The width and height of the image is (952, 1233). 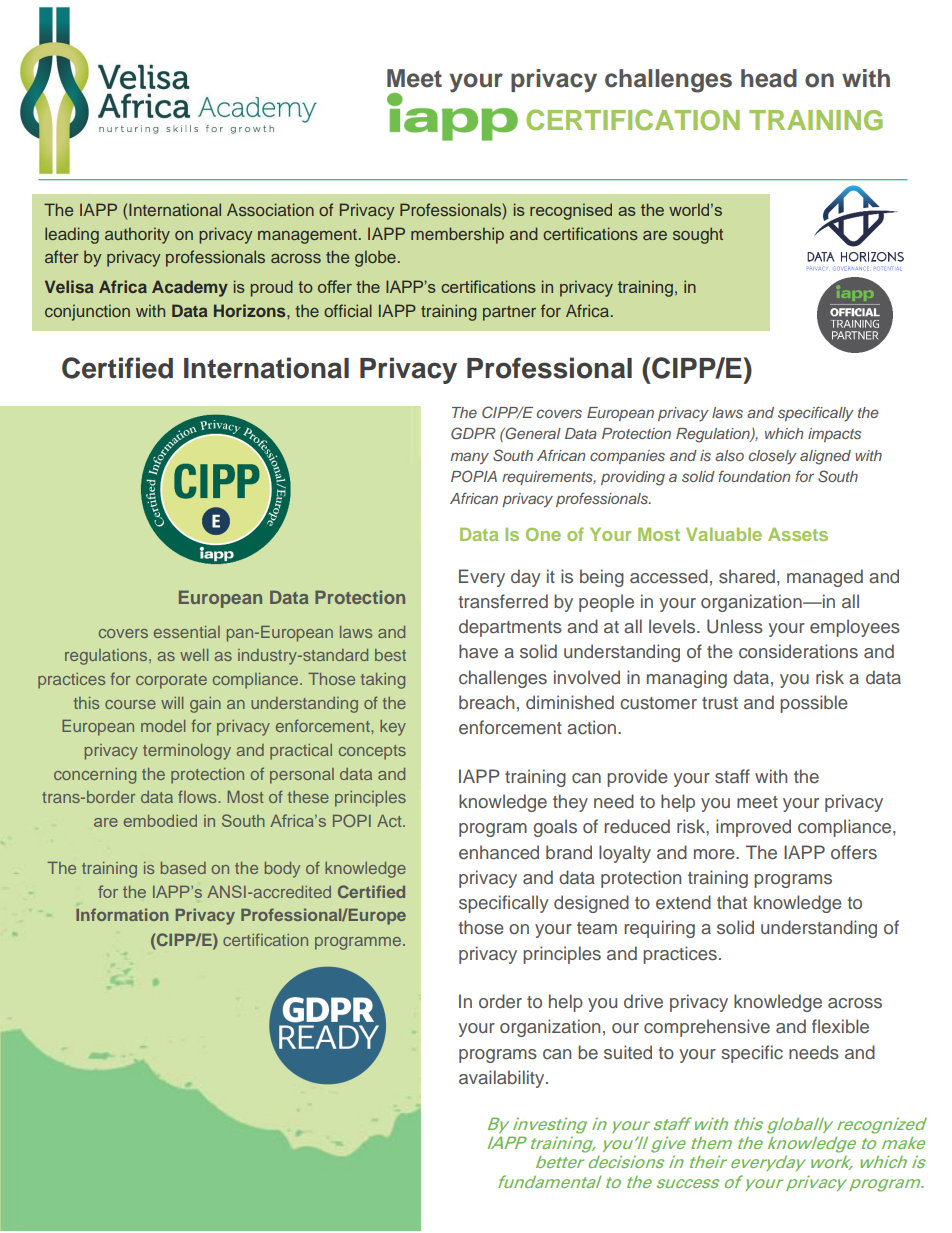 I want to click on availability, so click(x=503, y=1079).
